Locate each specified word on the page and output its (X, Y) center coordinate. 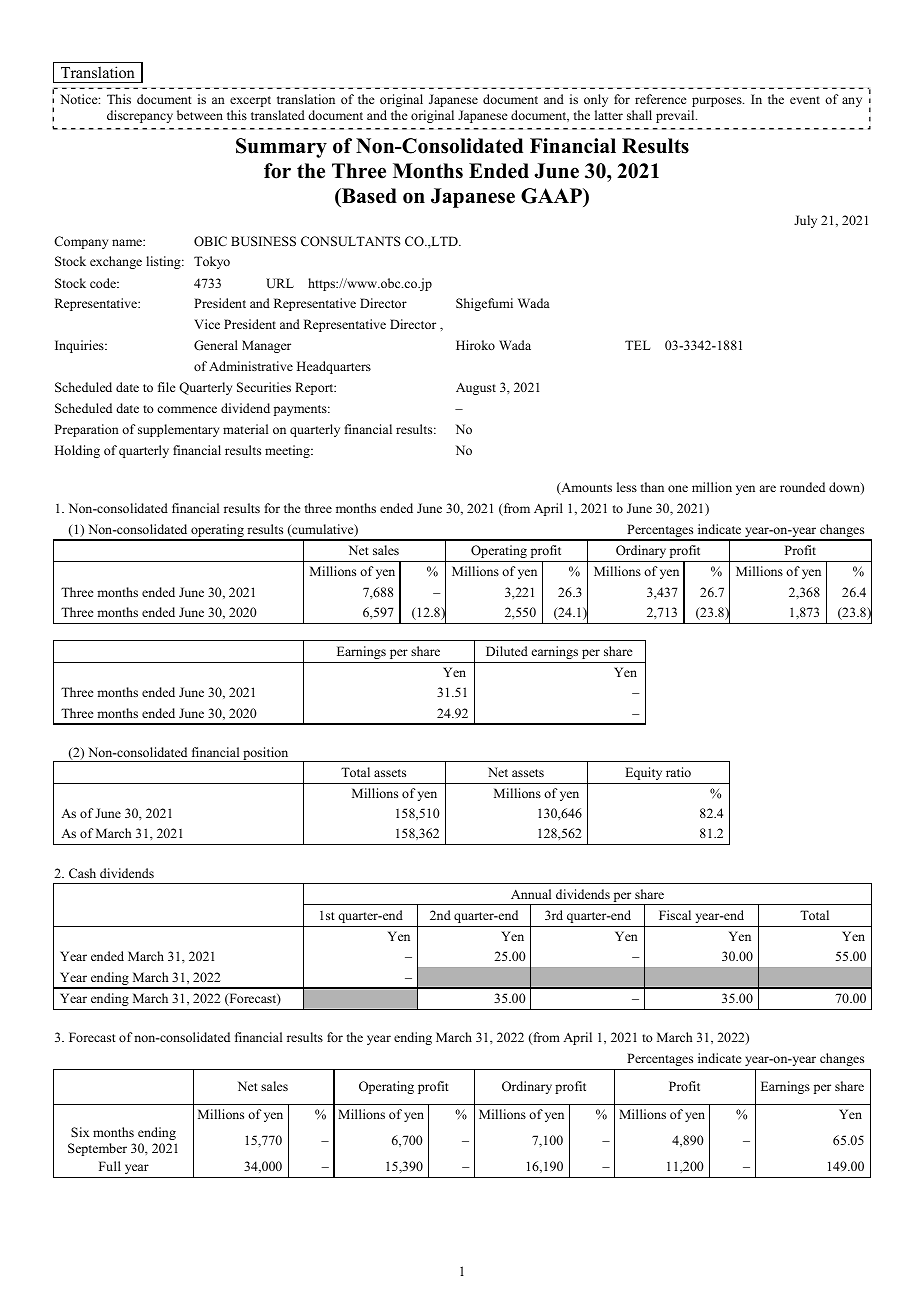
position (266, 754)
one (678, 488)
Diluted (507, 651)
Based (368, 196)
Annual (531, 894)
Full (110, 1166)
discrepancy (140, 116)
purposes (718, 102)
